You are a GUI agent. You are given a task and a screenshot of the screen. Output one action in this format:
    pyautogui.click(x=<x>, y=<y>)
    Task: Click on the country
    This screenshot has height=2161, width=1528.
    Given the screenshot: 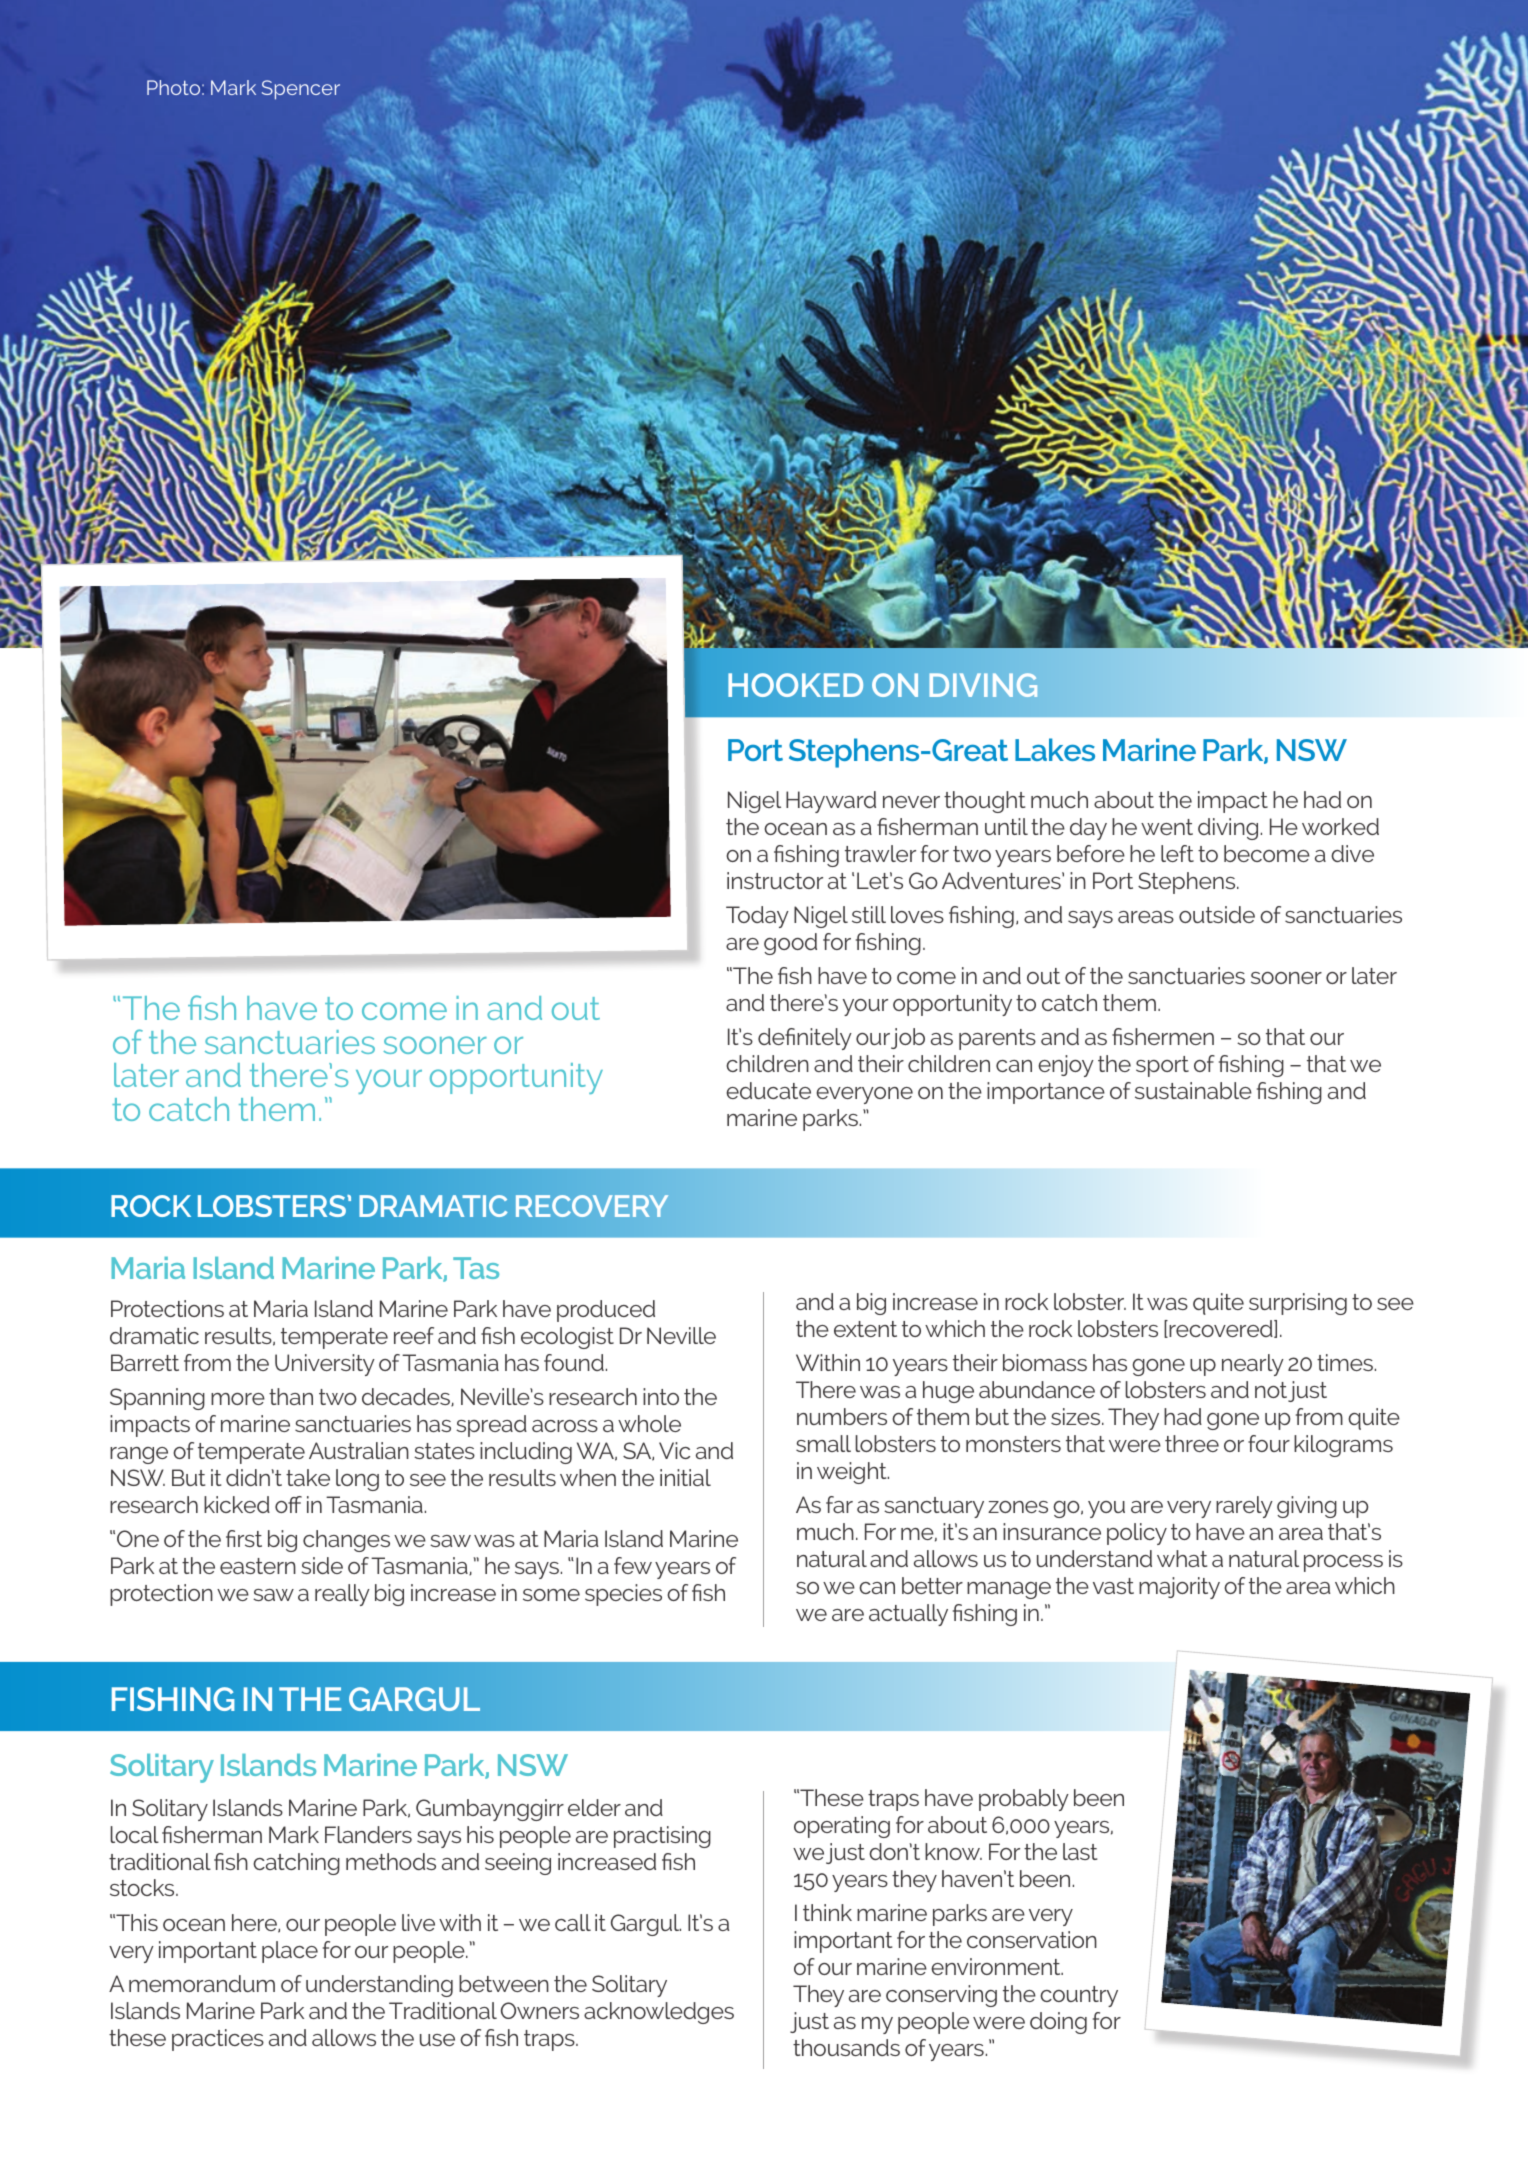 What is the action you would take?
    pyautogui.click(x=1079, y=1996)
